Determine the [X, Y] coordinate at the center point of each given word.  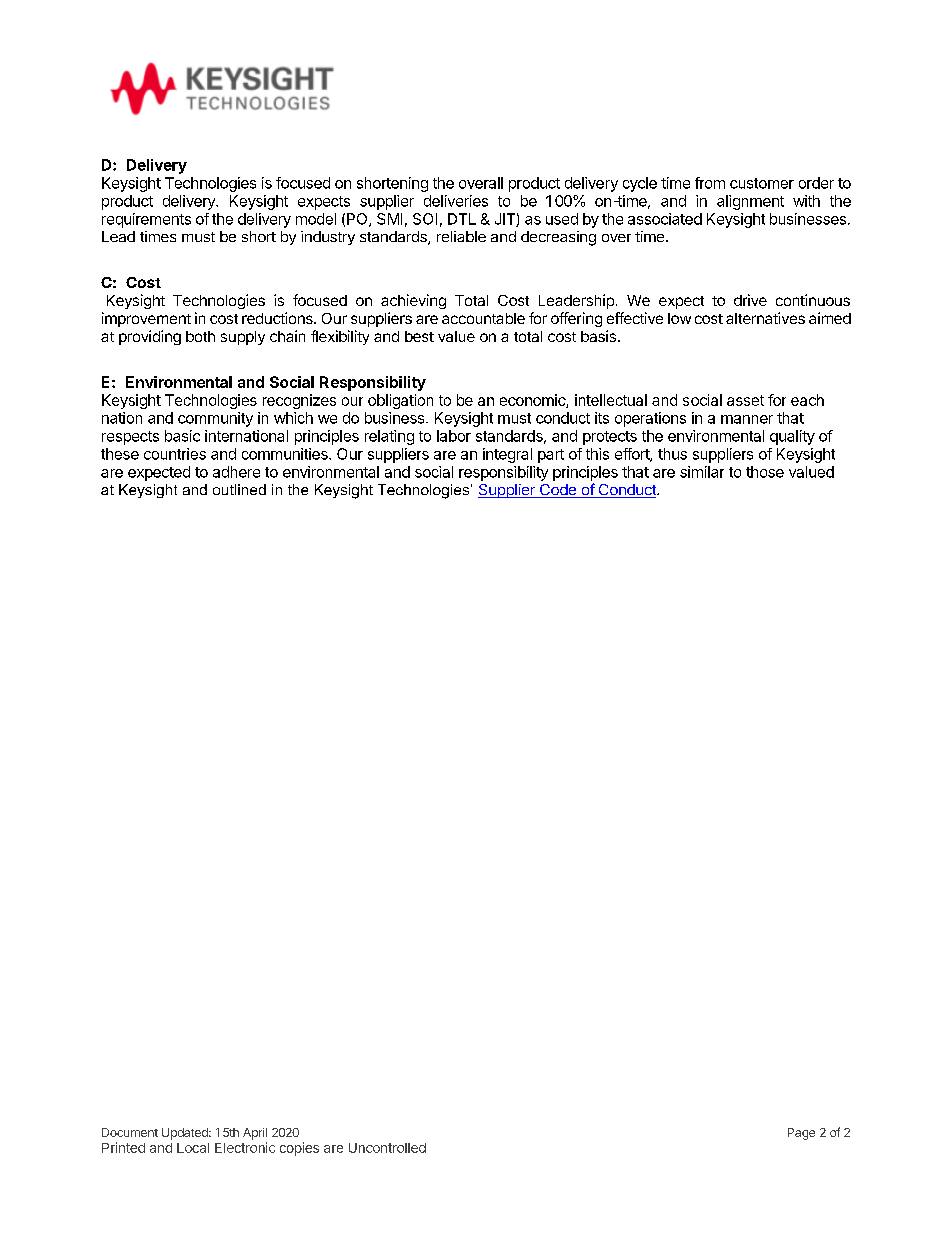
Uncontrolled [387, 1148]
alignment [750, 202]
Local [193, 1148]
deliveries [456, 201]
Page [801, 1134]
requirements [146, 220]
